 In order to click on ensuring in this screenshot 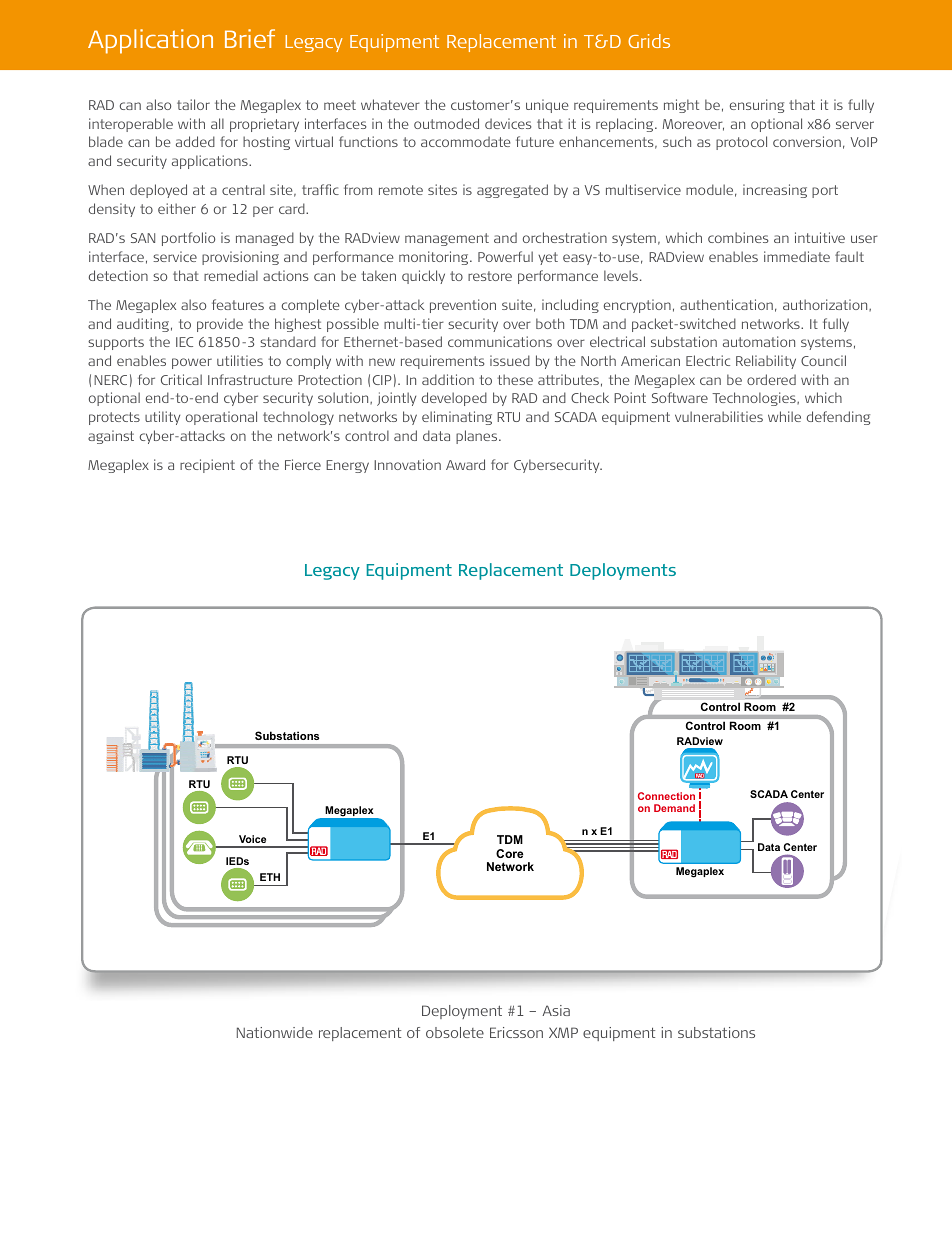, I will do `click(757, 106)`.
